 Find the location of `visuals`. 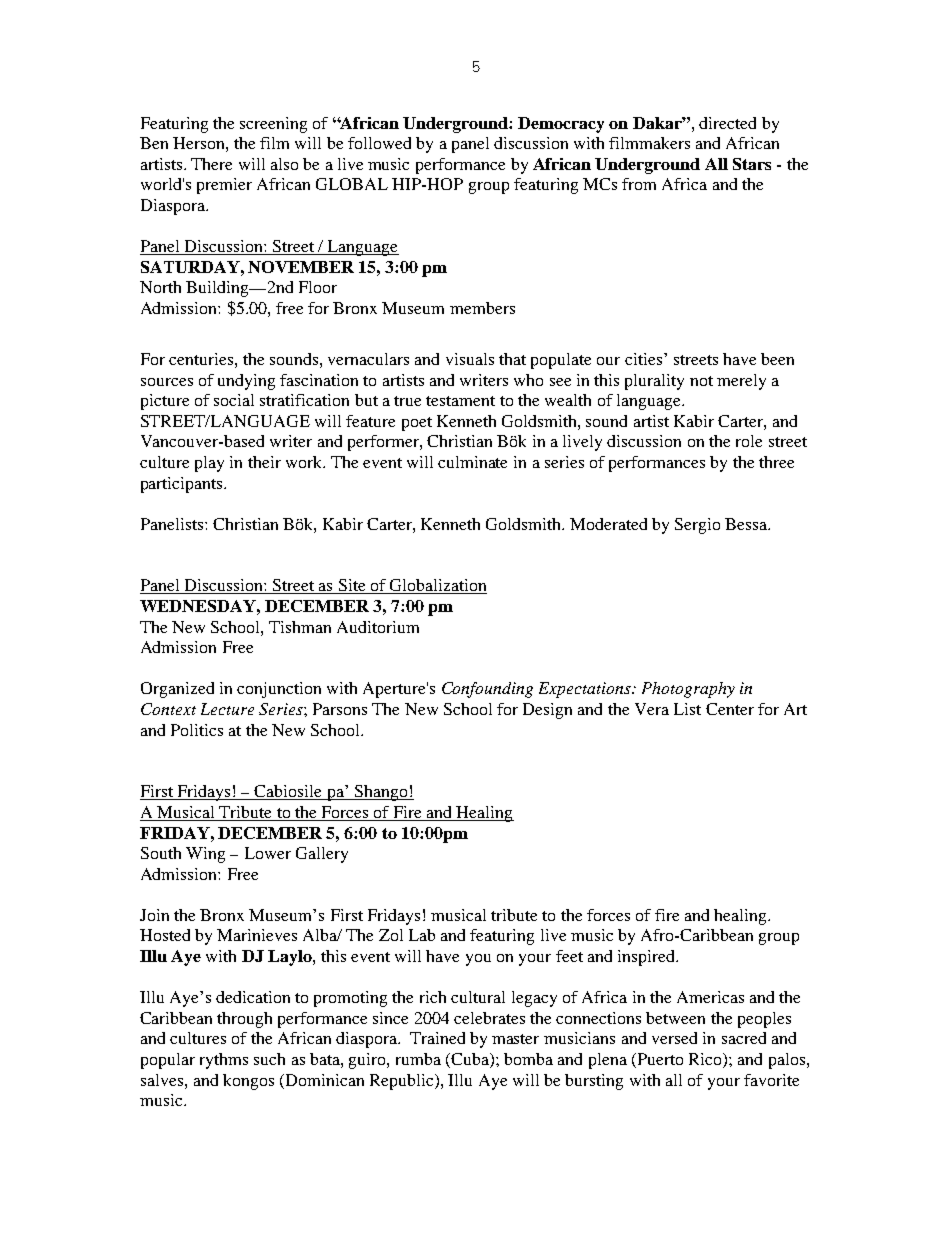

visuals is located at coordinates (470, 359).
